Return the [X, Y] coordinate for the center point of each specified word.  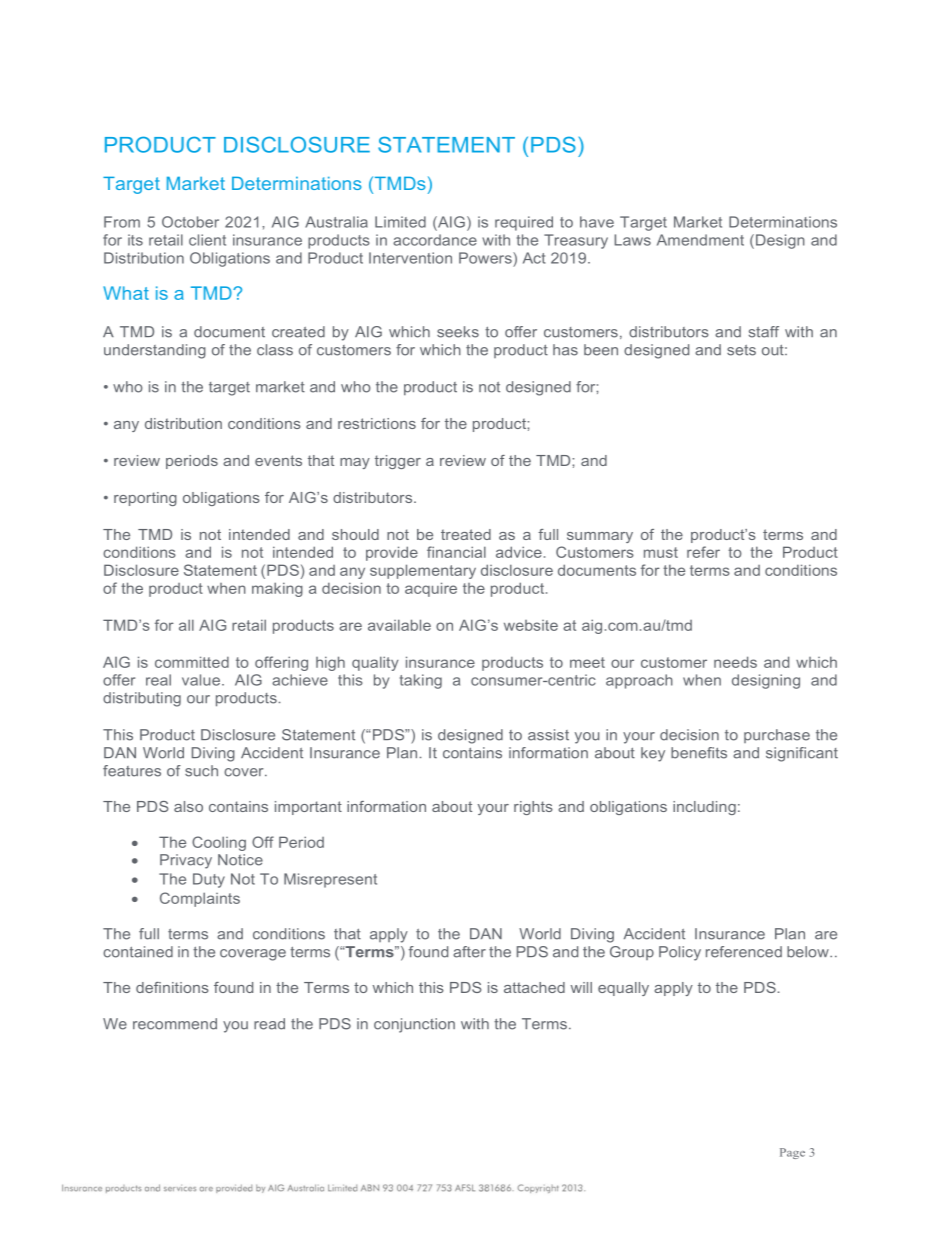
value [201, 680]
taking [421, 681]
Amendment [700, 240]
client [207, 240]
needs [735, 662]
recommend [175, 1024]
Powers [486, 258]
